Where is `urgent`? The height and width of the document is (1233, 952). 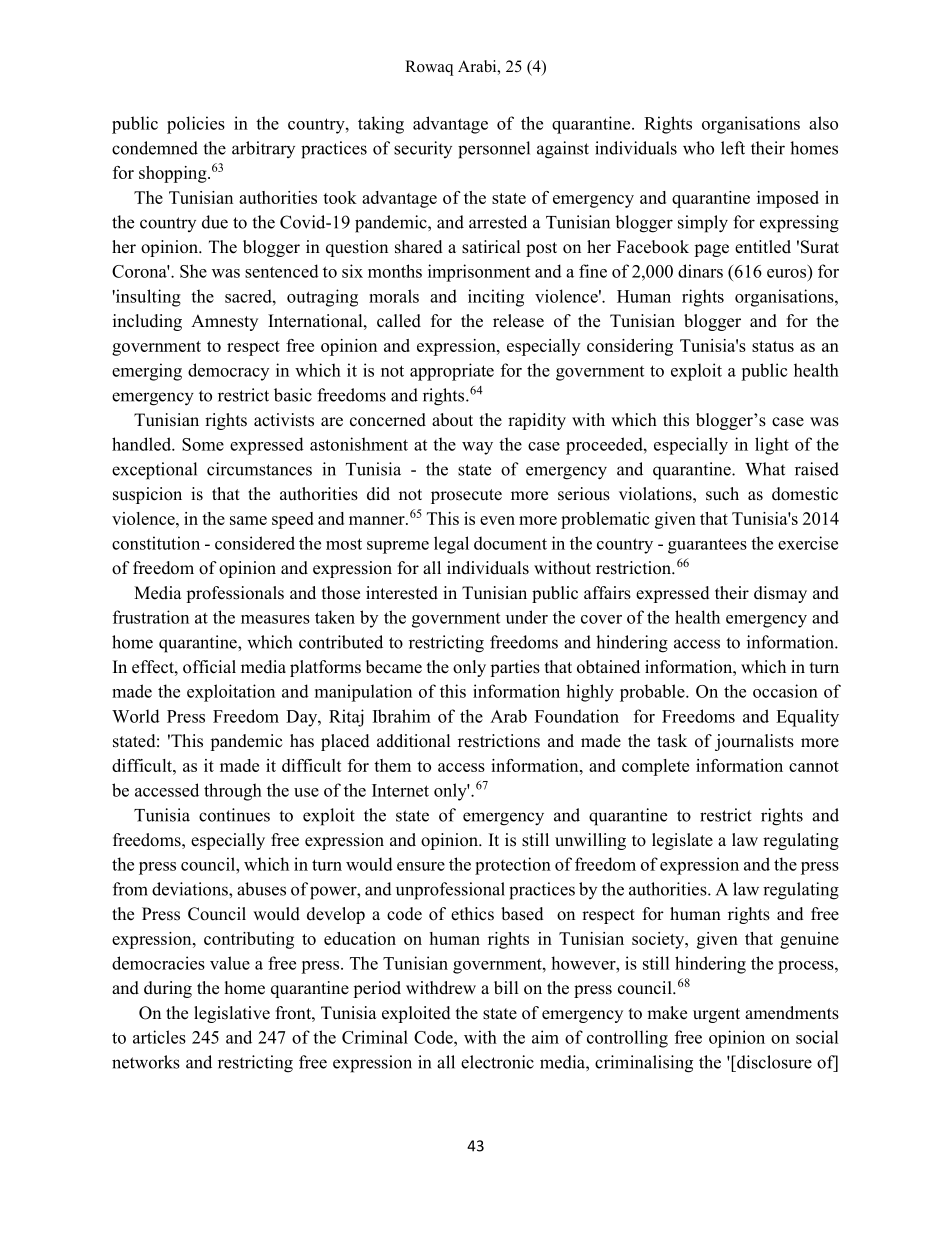 urgent is located at coordinates (716, 1015).
